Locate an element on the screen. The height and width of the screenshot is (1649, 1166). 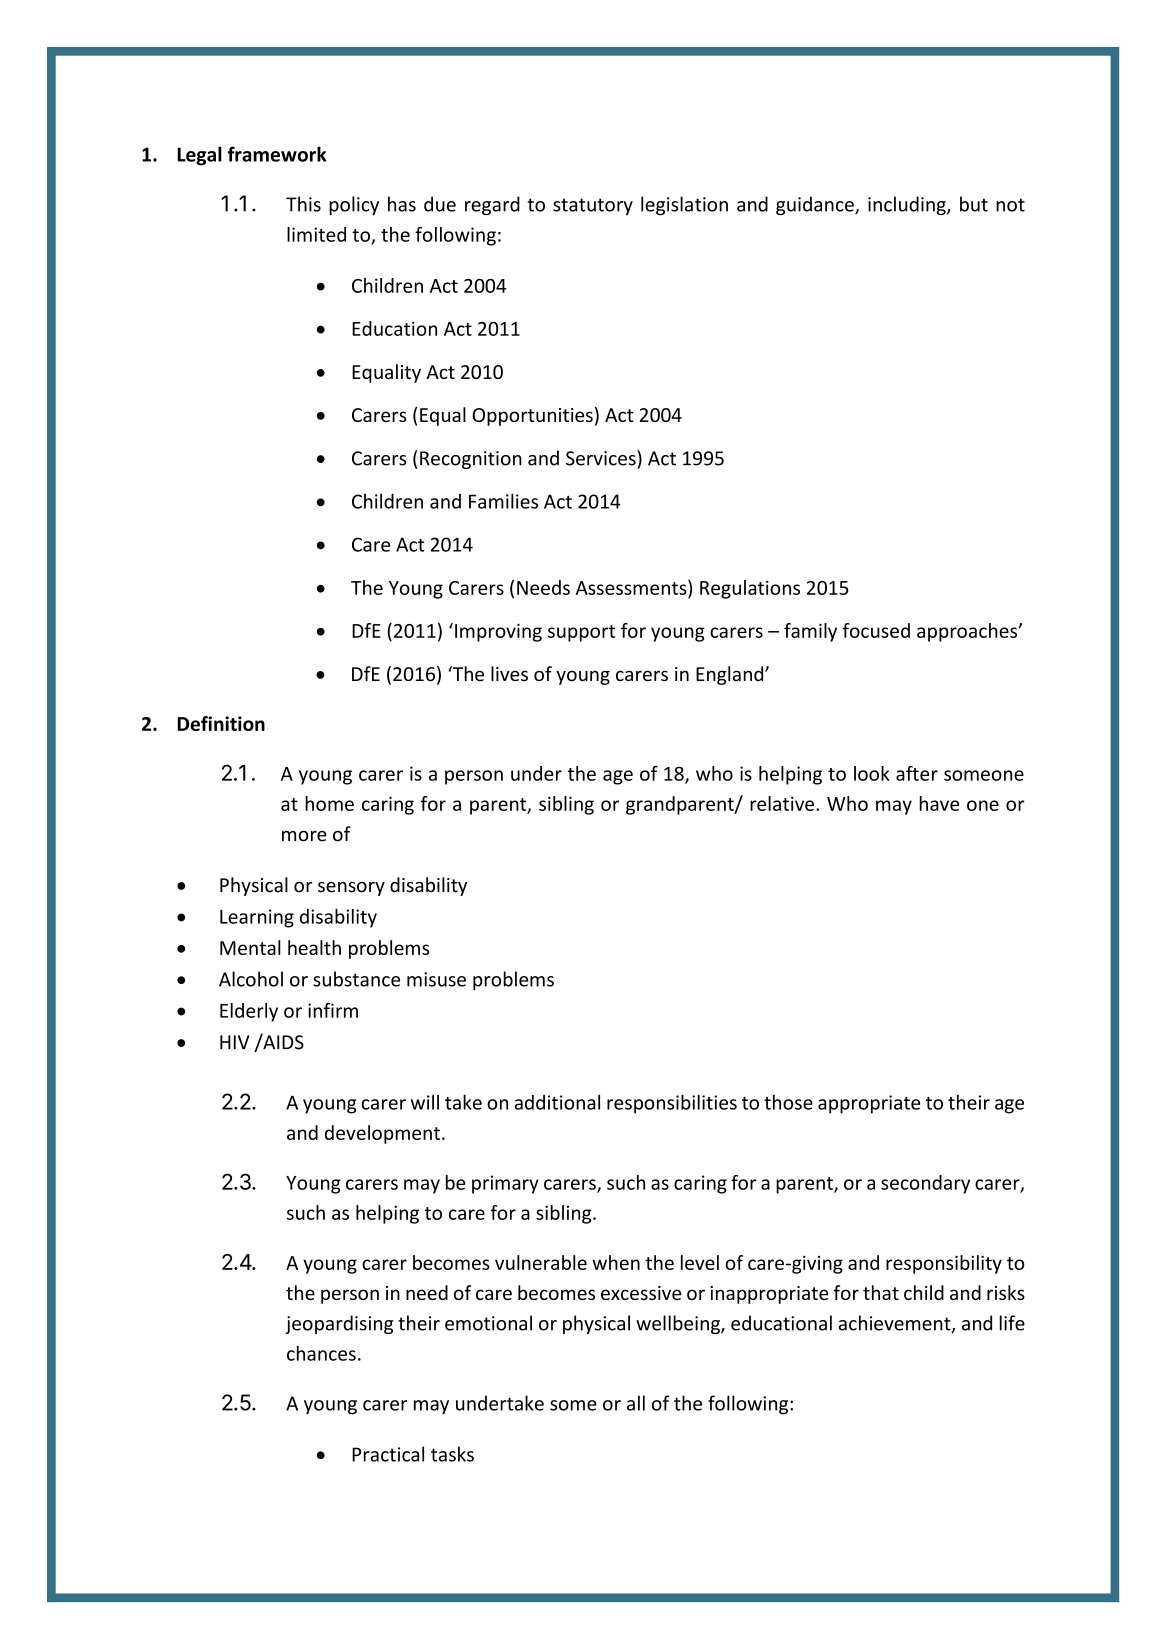
statutory is located at coordinates (593, 206).
